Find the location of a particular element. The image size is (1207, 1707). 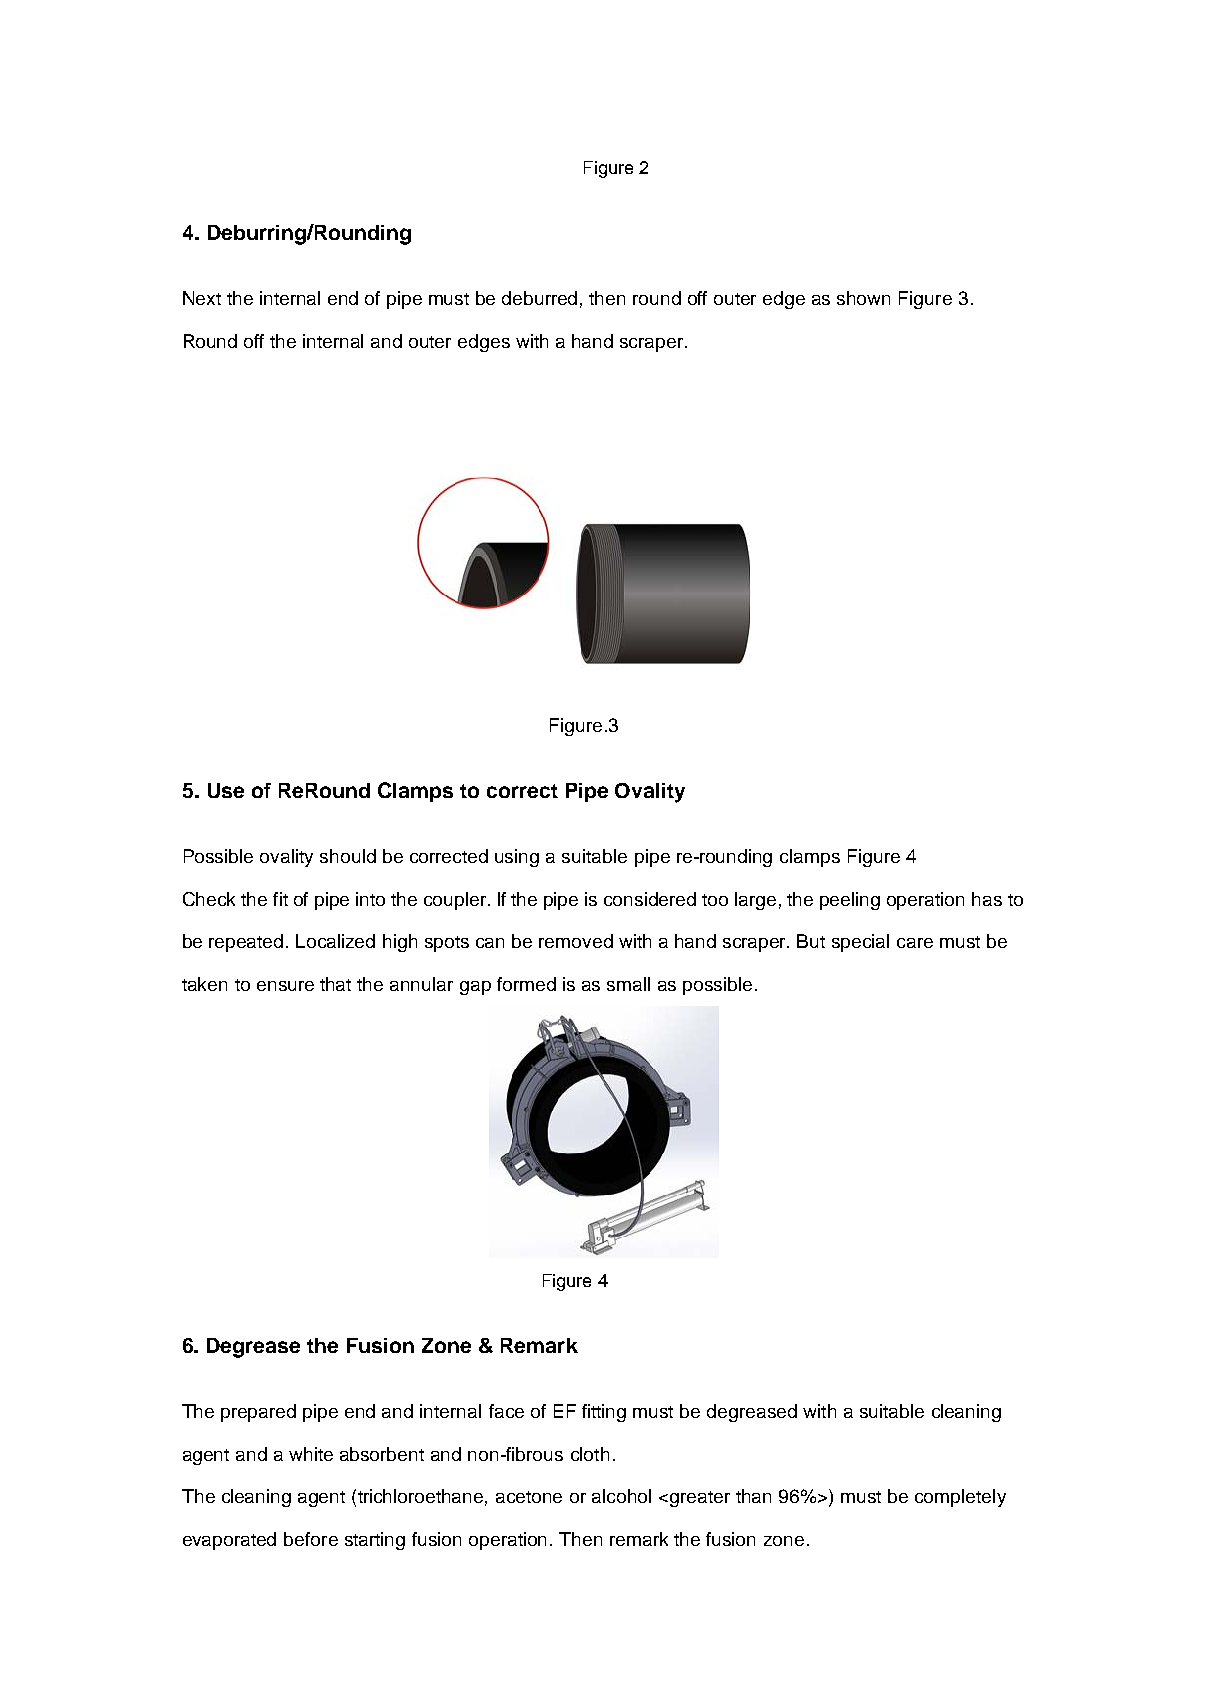

has is located at coordinates (987, 899).
